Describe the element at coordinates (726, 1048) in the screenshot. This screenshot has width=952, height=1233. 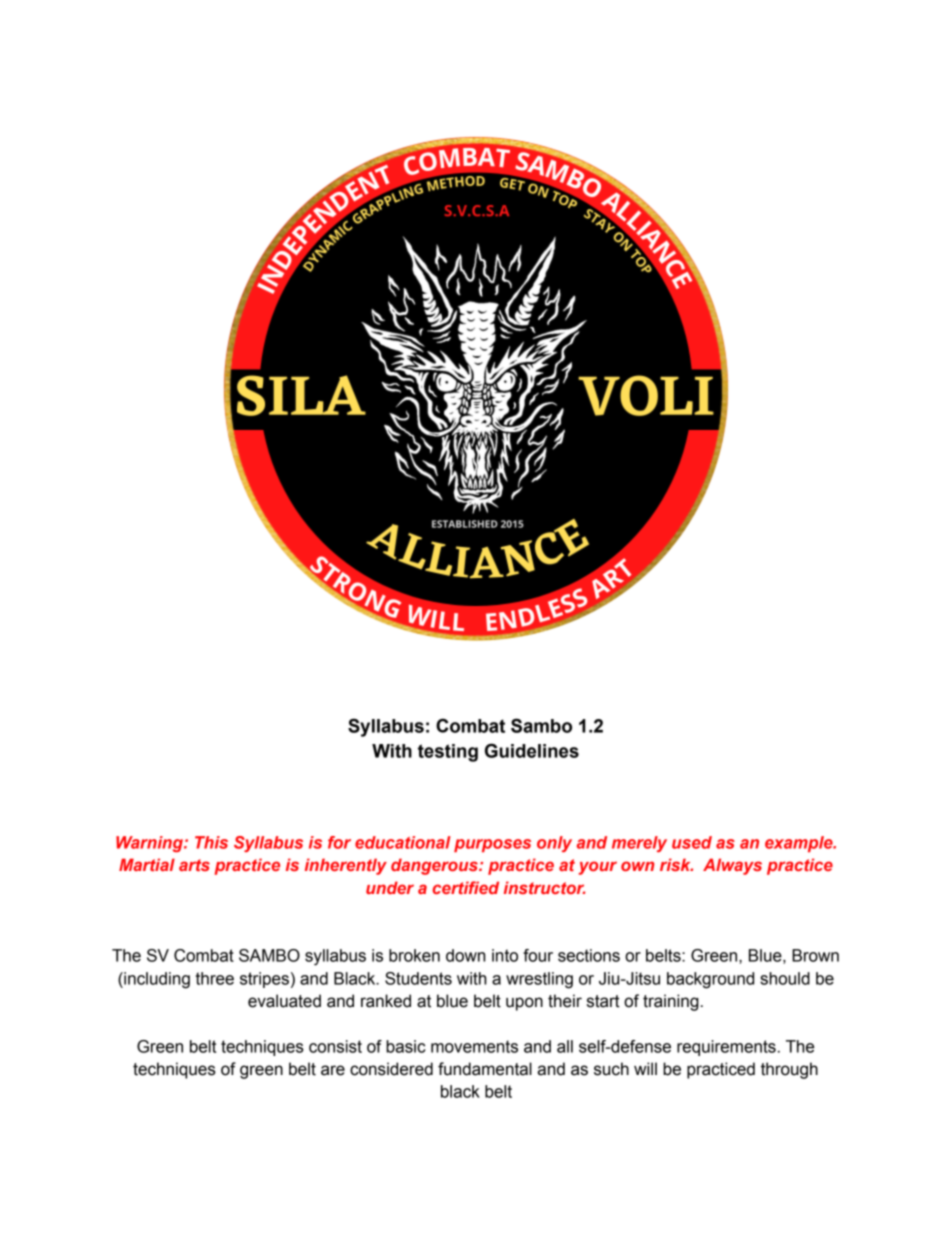
I see `requirements` at that location.
